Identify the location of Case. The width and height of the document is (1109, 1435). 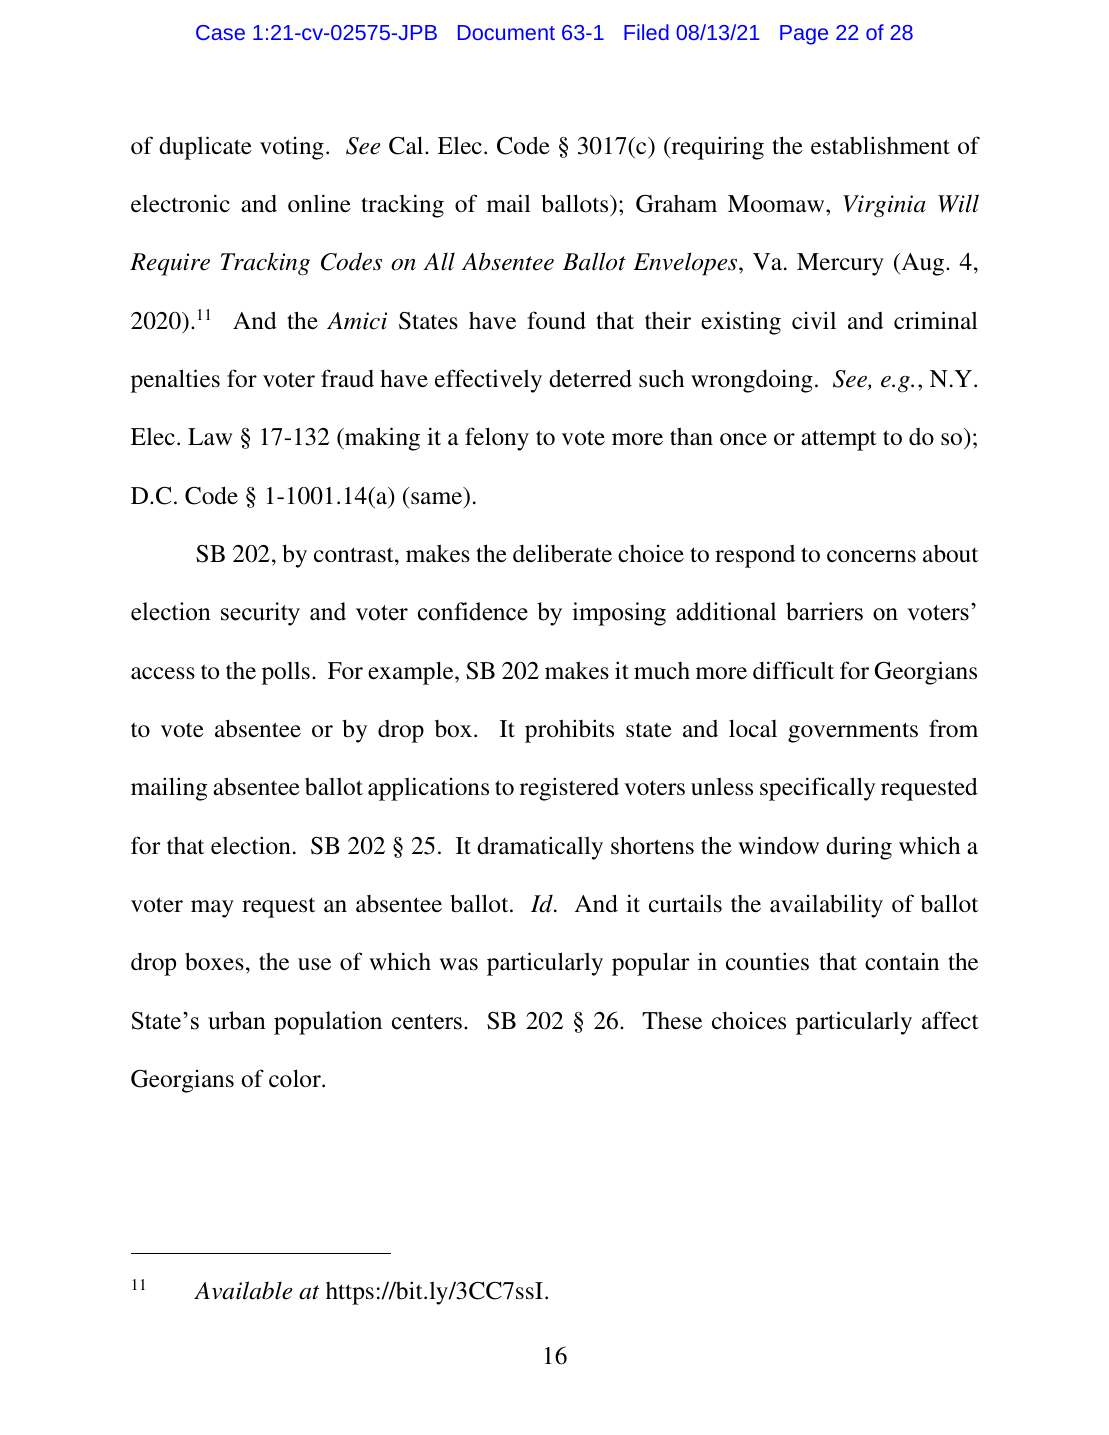
(220, 32).
